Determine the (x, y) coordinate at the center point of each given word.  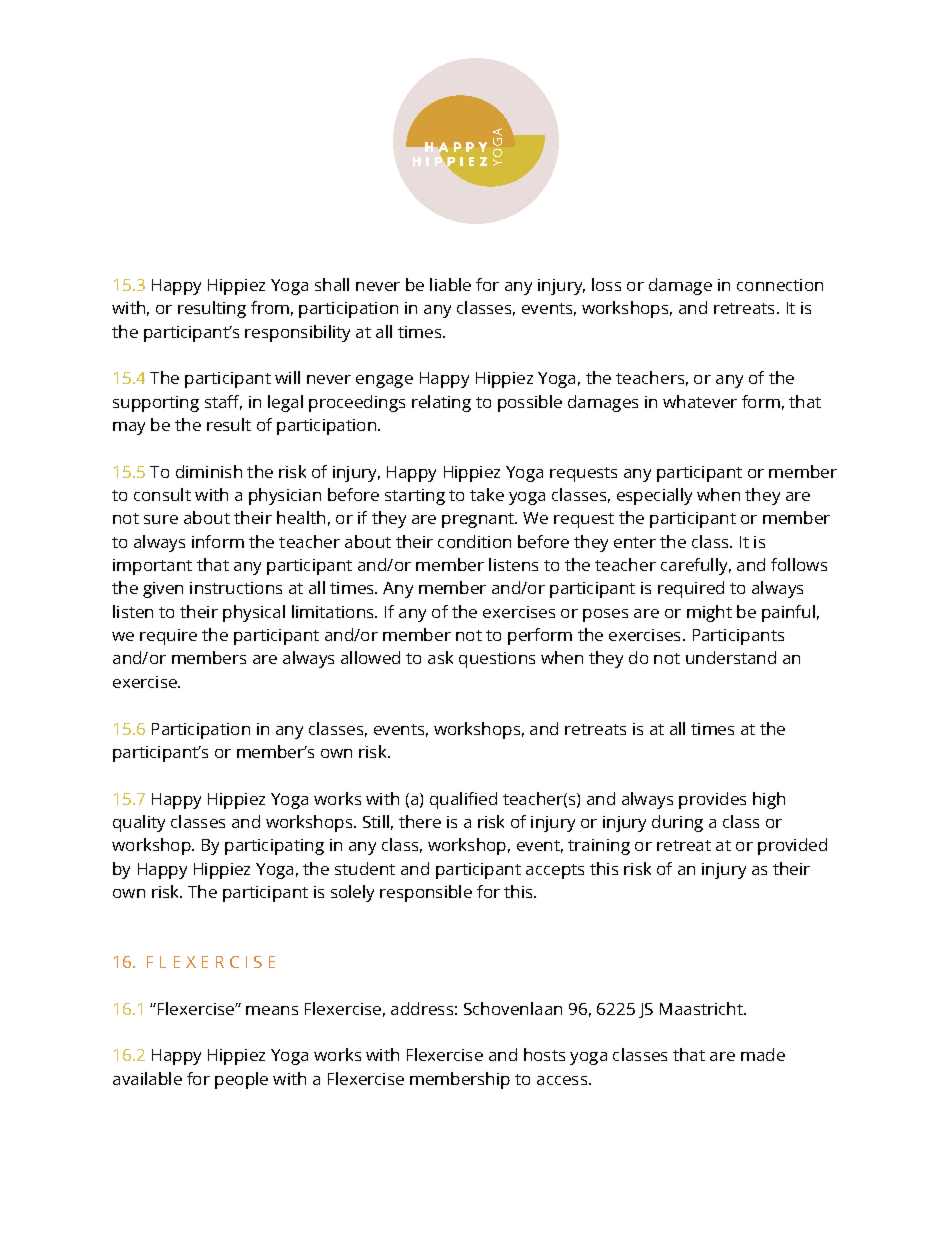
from (270, 307)
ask (440, 657)
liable (450, 284)
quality (139, 823)
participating (274, 847)
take (487, 494)
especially (654, 496)
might (709, 613)
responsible (426, 893)
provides (712, 800)
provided (792, 846)
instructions (236, 588)
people (241, 1080)
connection (780, 285)
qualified (463, 800)
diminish (209, 471)
